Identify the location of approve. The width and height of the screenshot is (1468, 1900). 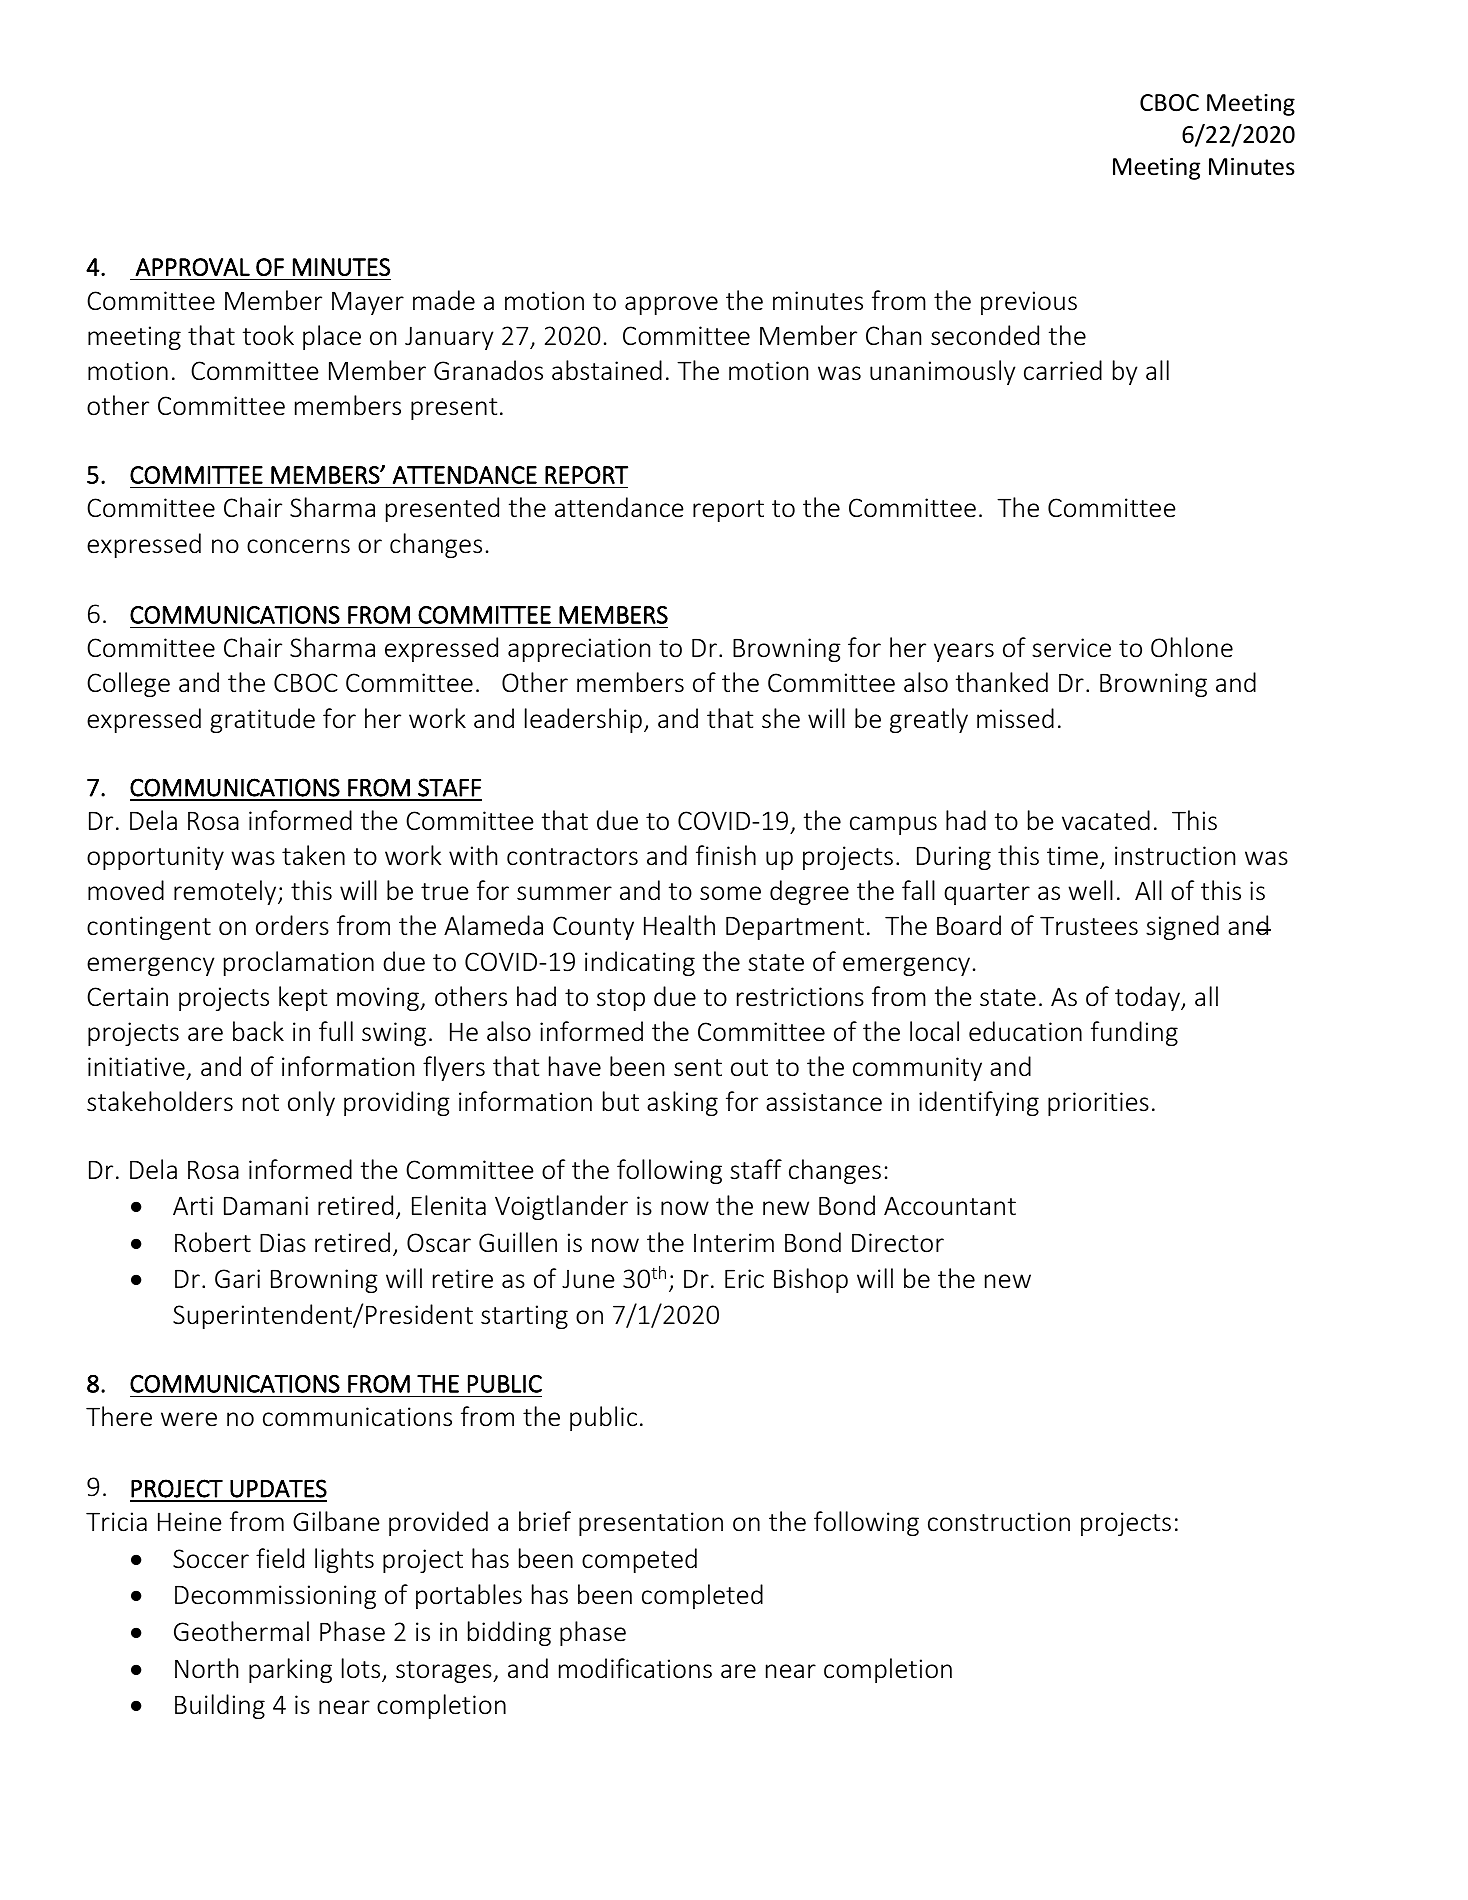
(671, 305).
